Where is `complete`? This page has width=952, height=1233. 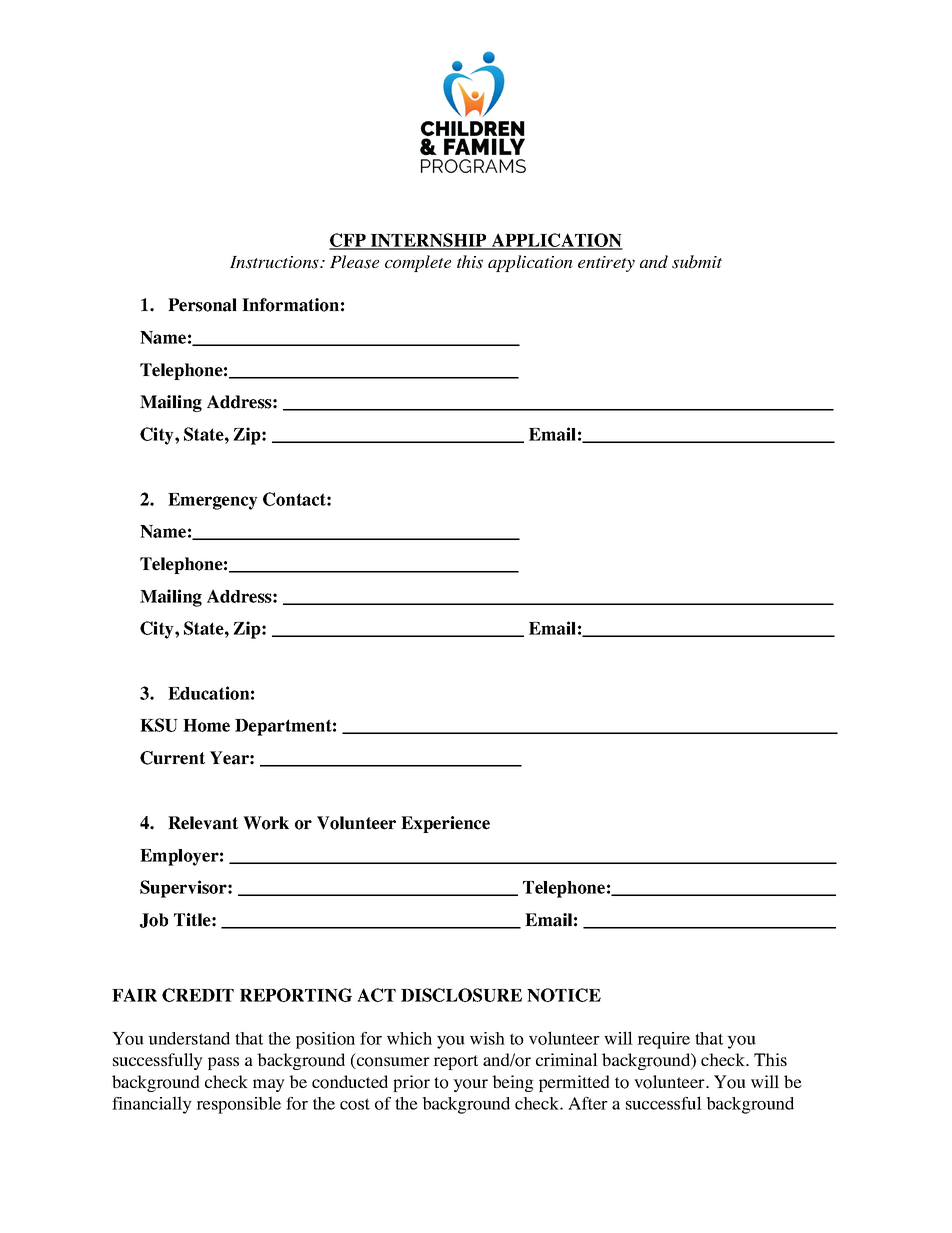 complete is located at coordinates (418, 263).
